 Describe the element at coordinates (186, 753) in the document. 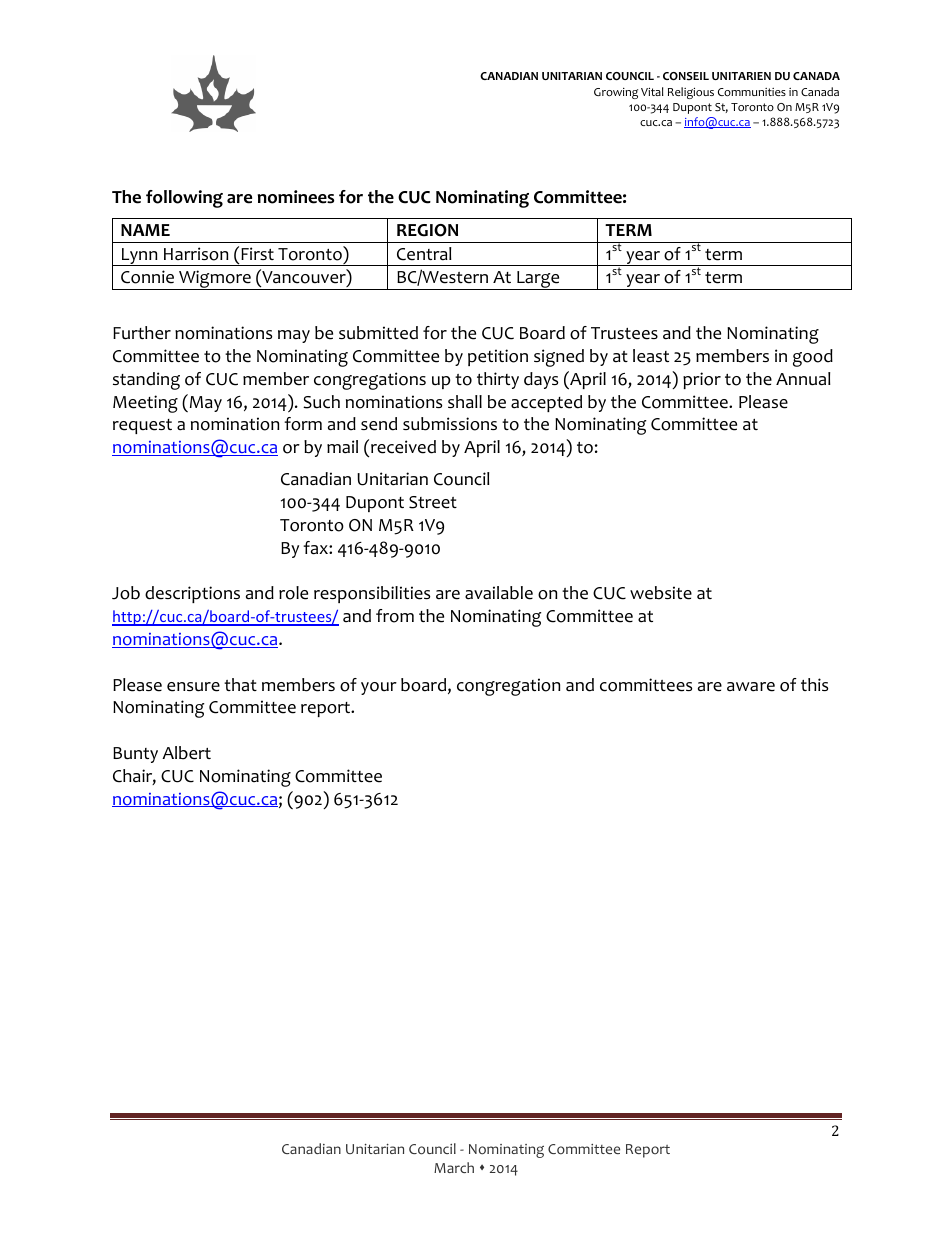

I see `Albert` at that location.
